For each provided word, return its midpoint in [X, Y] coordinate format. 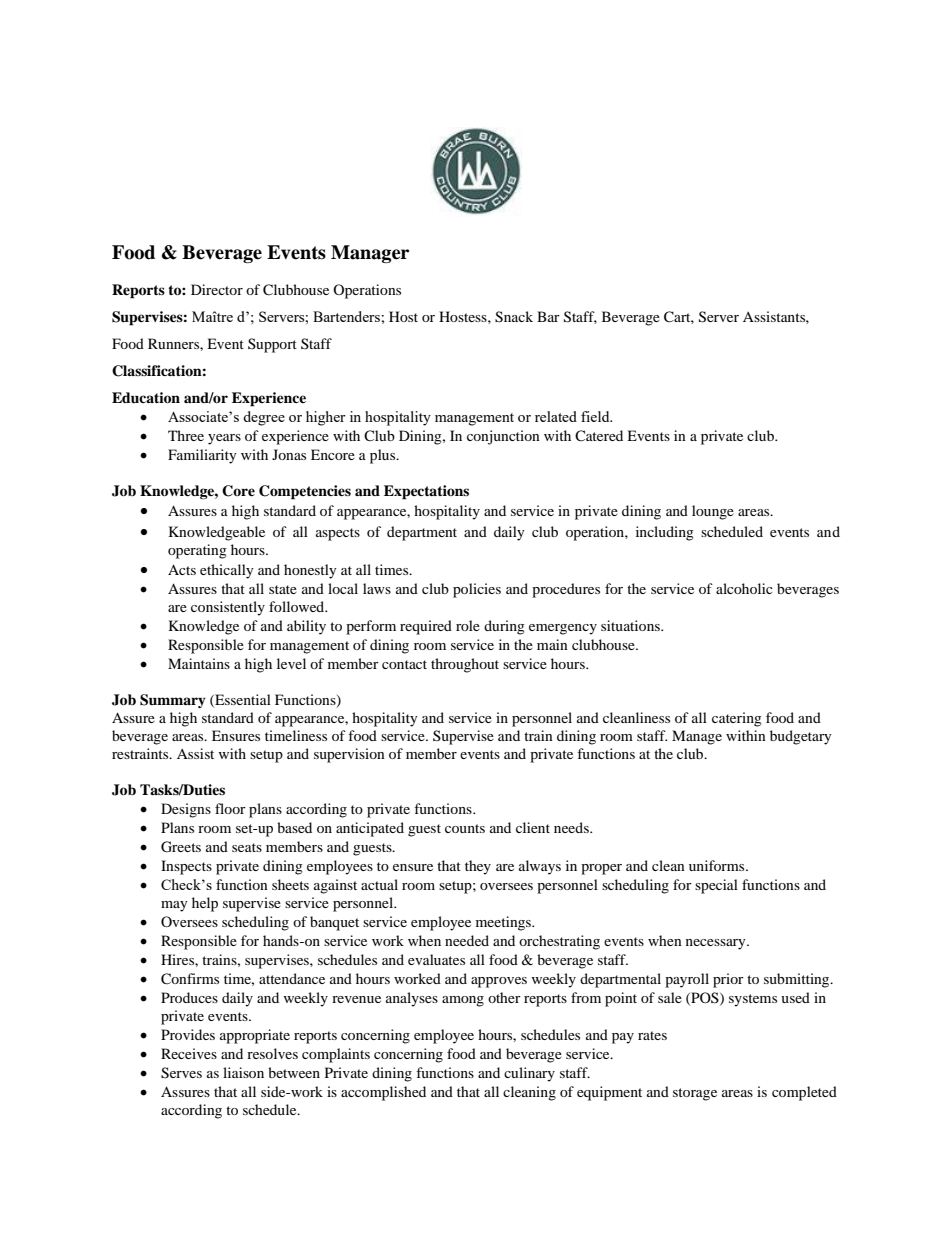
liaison [243, 1072]
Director [217, 289]
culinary [529, 1074]
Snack [514, 317]
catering [737, 719]
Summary [173, 701]
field [596, 416]
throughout [465, 665]
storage [695, 1094]
